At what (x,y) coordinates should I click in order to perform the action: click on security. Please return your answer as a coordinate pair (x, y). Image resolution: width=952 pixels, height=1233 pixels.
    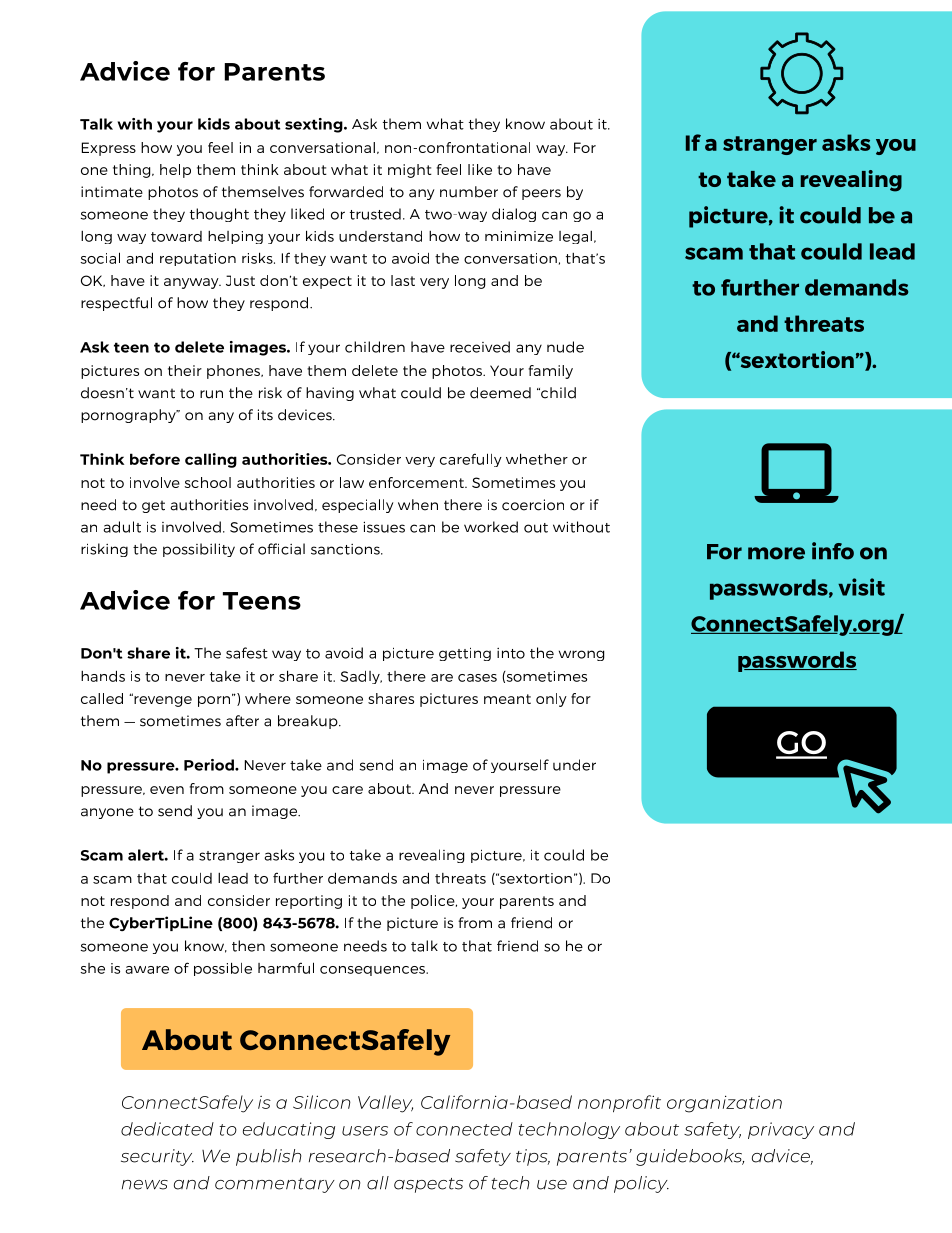
    Looking at the image, I should click on (157, 1157).
